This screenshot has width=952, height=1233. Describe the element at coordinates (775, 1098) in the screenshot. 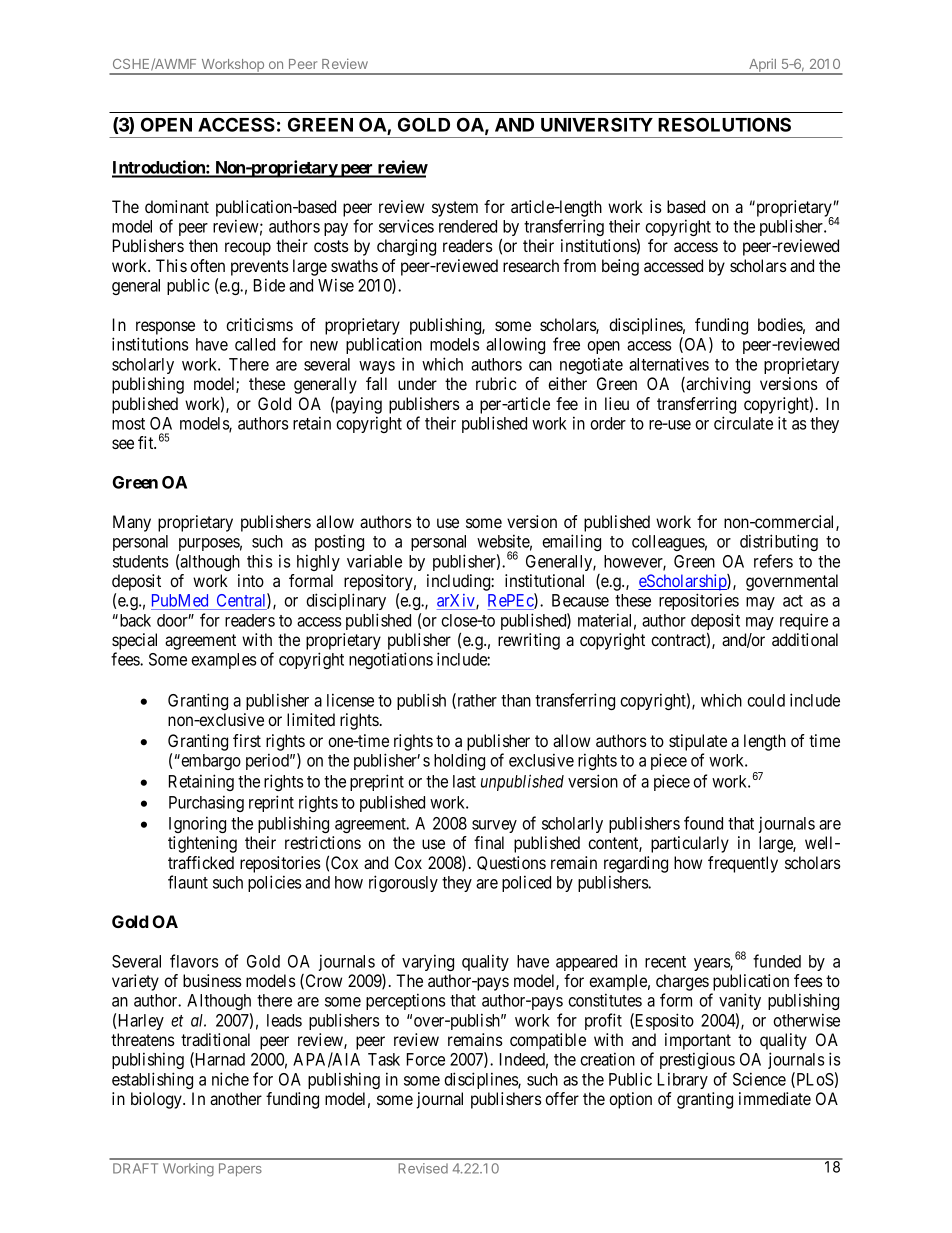

I see `immediate` at that location.
